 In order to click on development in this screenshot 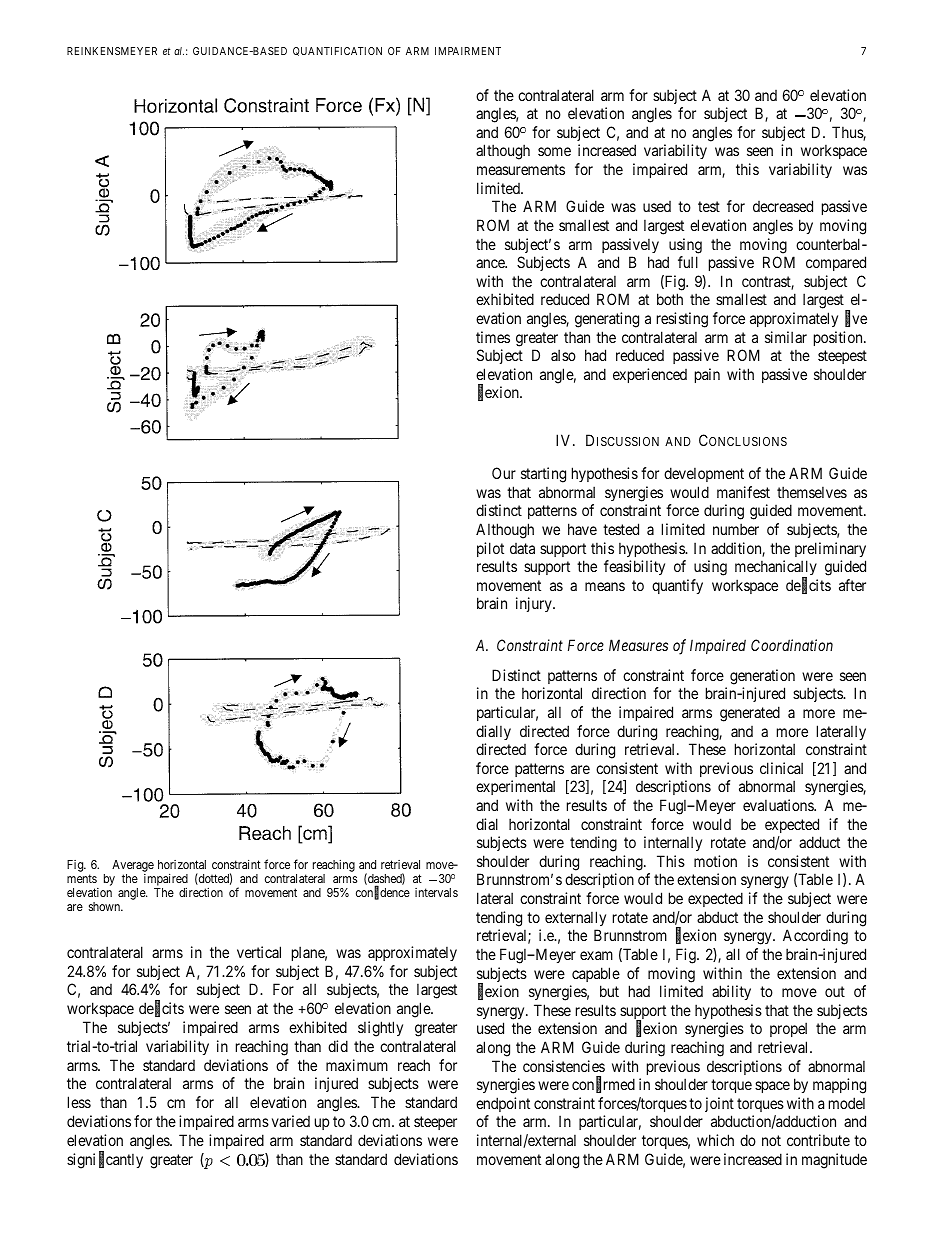, I will do `click(704, 474)`.
